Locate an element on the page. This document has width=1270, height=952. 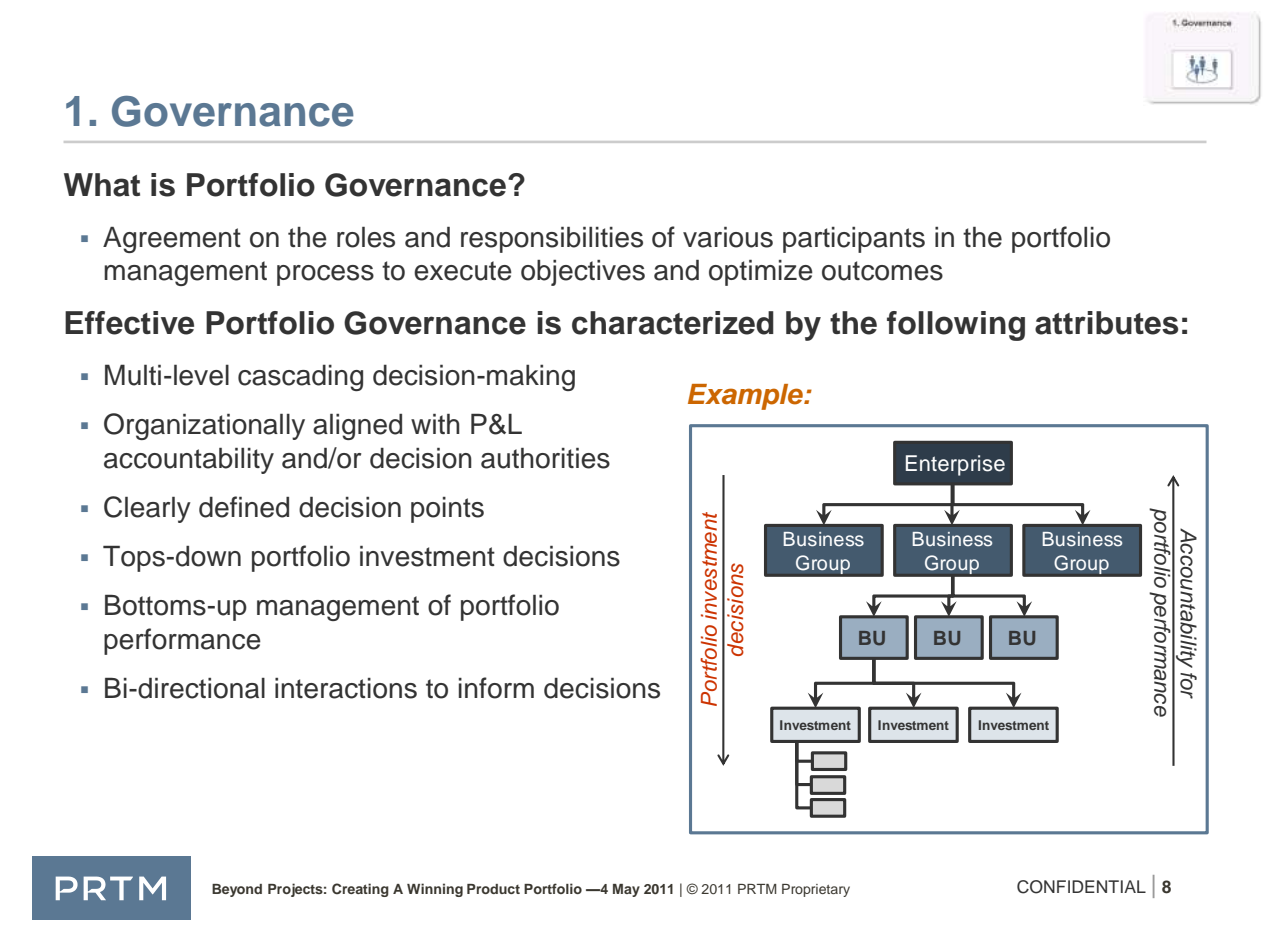
Agreement is located at coordinates (172, 240).
